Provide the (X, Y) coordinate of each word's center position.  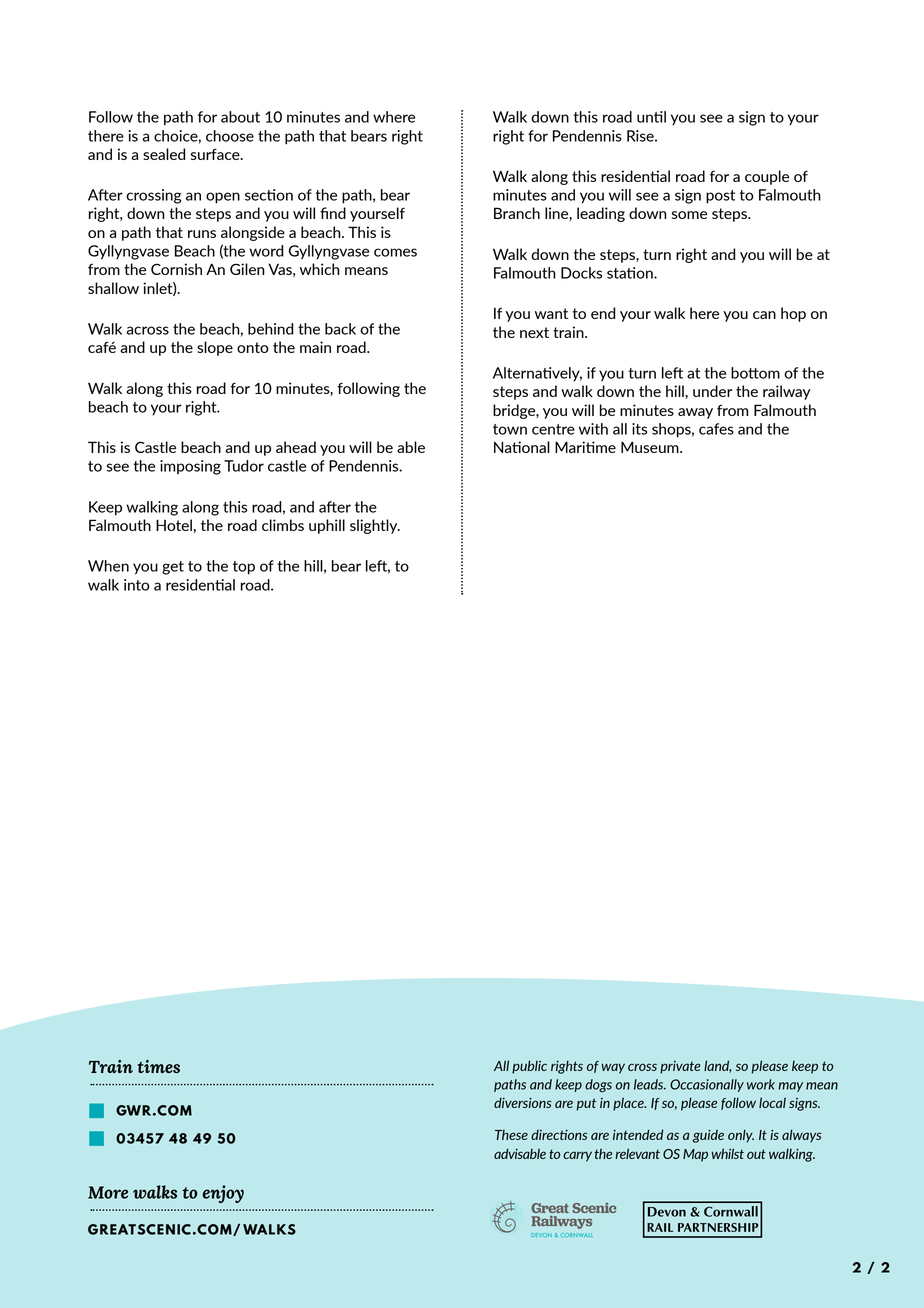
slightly (375, 526)
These (511, 1135)
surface (216, 154)
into (137, 585)
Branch (517, 213)
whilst (727, 1153)
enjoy (223, 1194)
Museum (651, 447)
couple (767, 177)
